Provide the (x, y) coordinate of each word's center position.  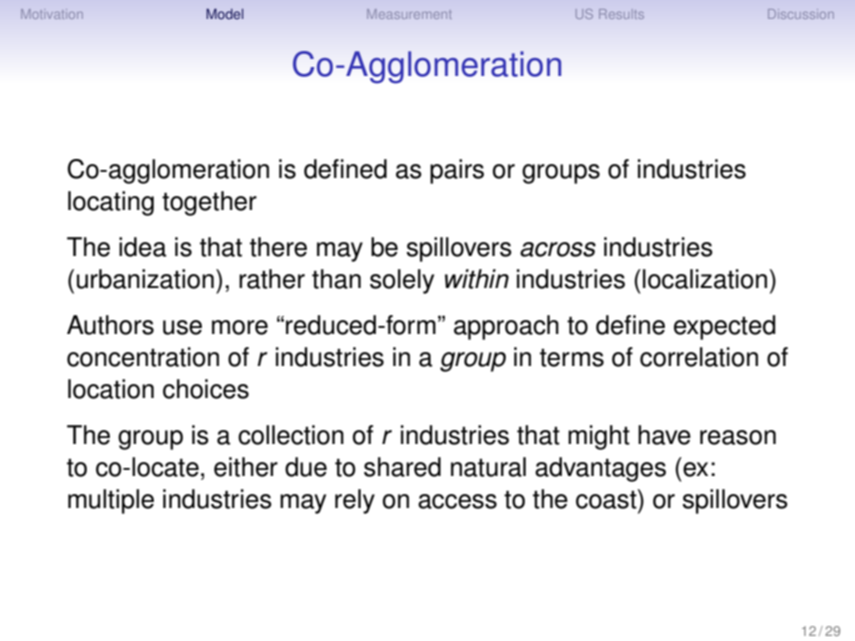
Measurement (409, 14)
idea (143, 247)
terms (572, 358)
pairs (457, 171)
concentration (143, 357)
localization (705, 279)
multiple (111, 501)
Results (621, 14)
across (558, 249)
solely (402, 281)
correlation (699, 357)
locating (111, 203)
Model (224, 14)
